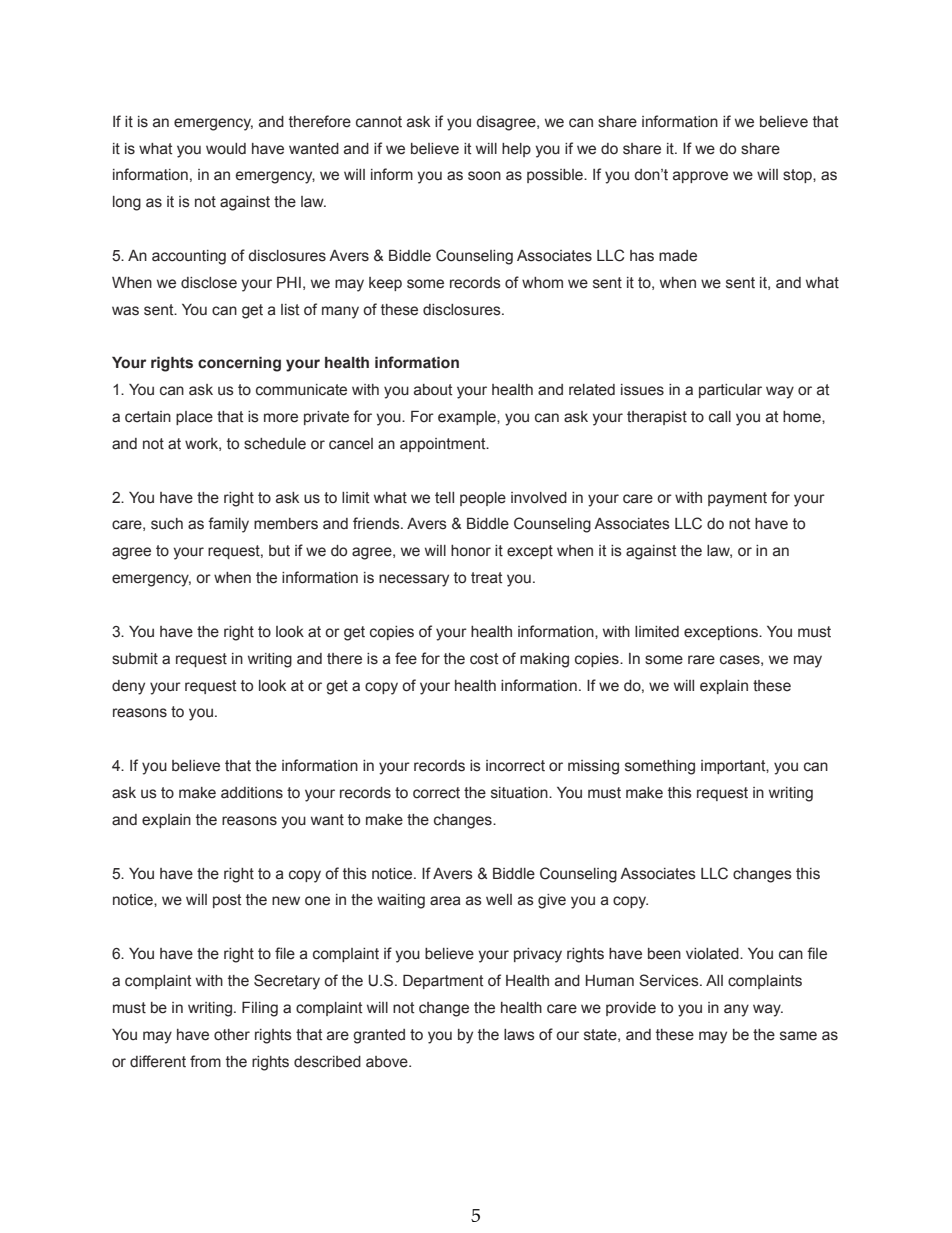 This document has width=952, height=1233. What do you see at coordinates (239, 364) in the document?
I see `concerning` at bounding box center [239, 364].
